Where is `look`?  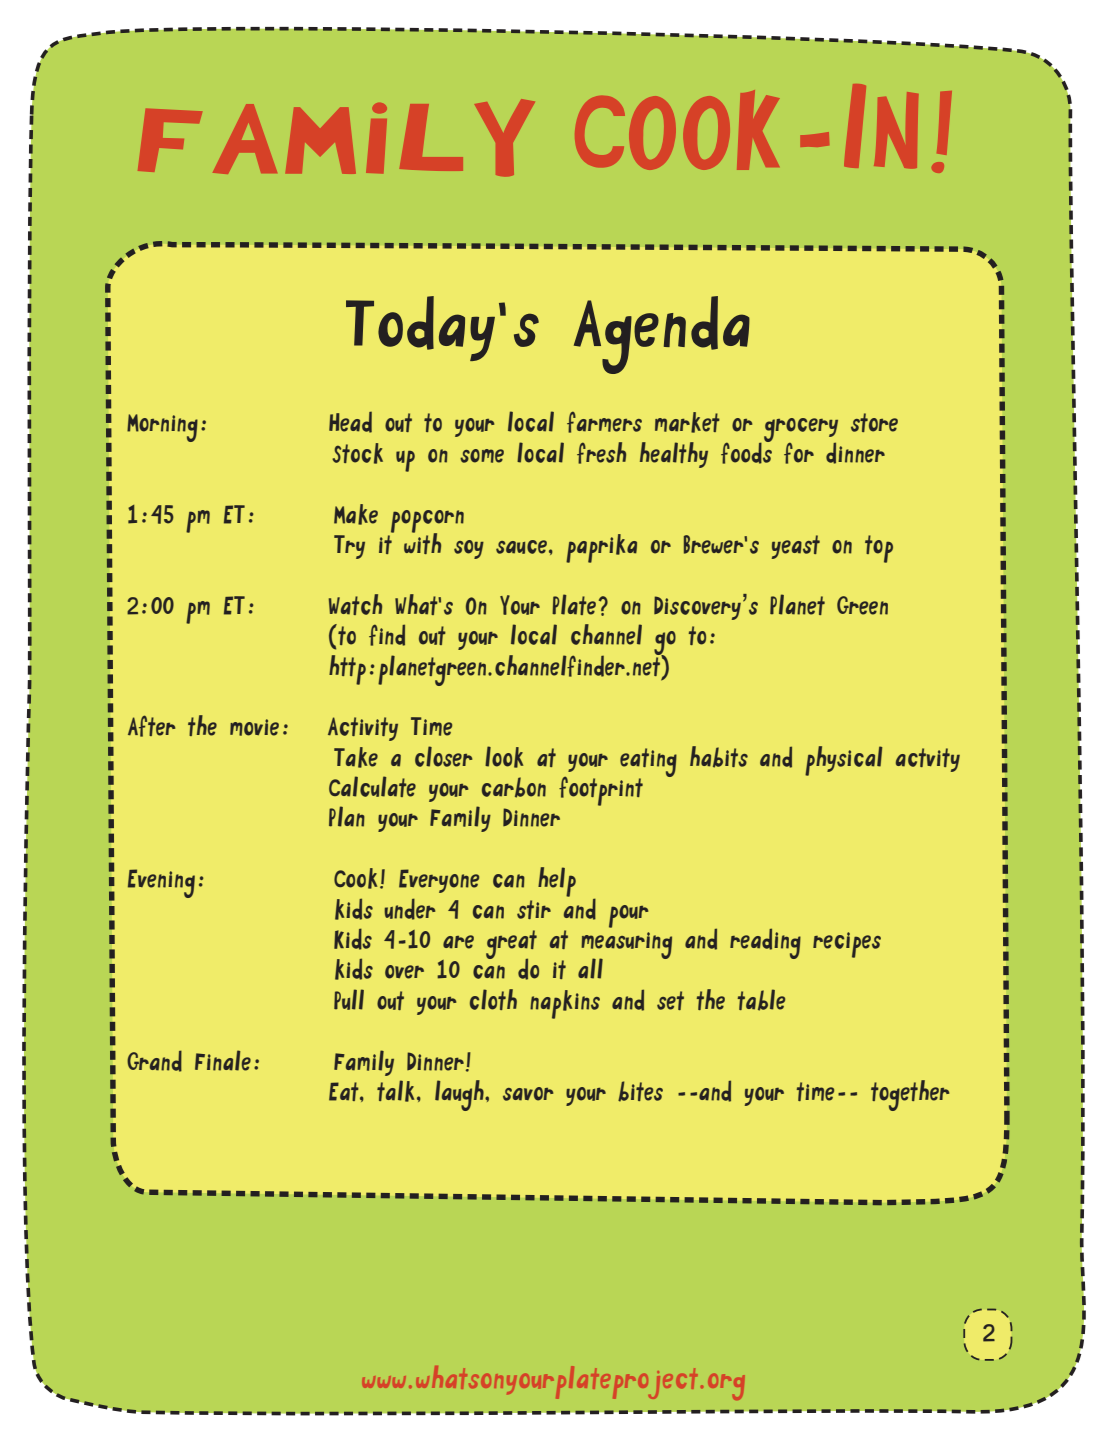
look is located at coordinates (504, 757).
